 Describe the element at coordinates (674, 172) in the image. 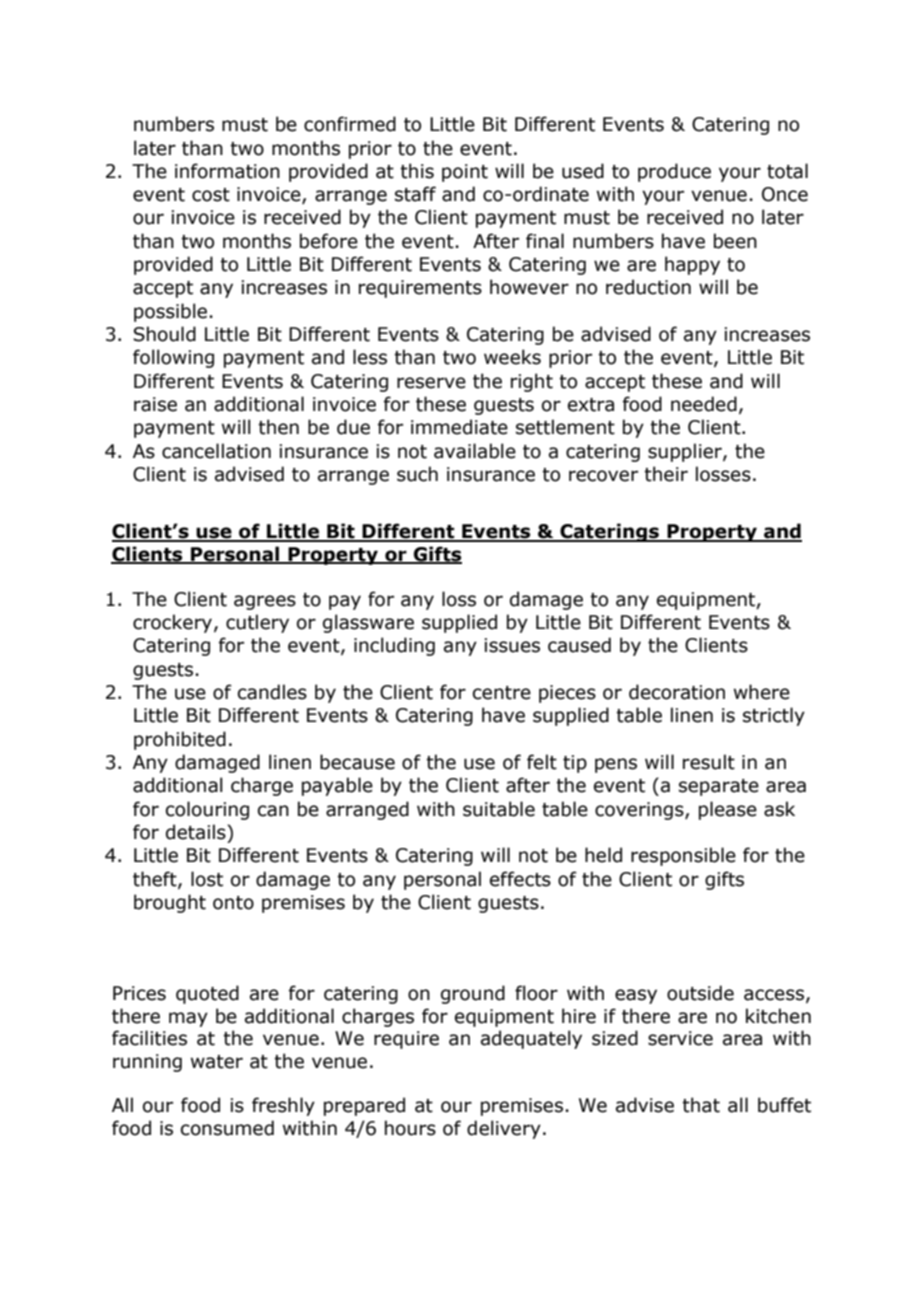

I see `produce` at that location.
